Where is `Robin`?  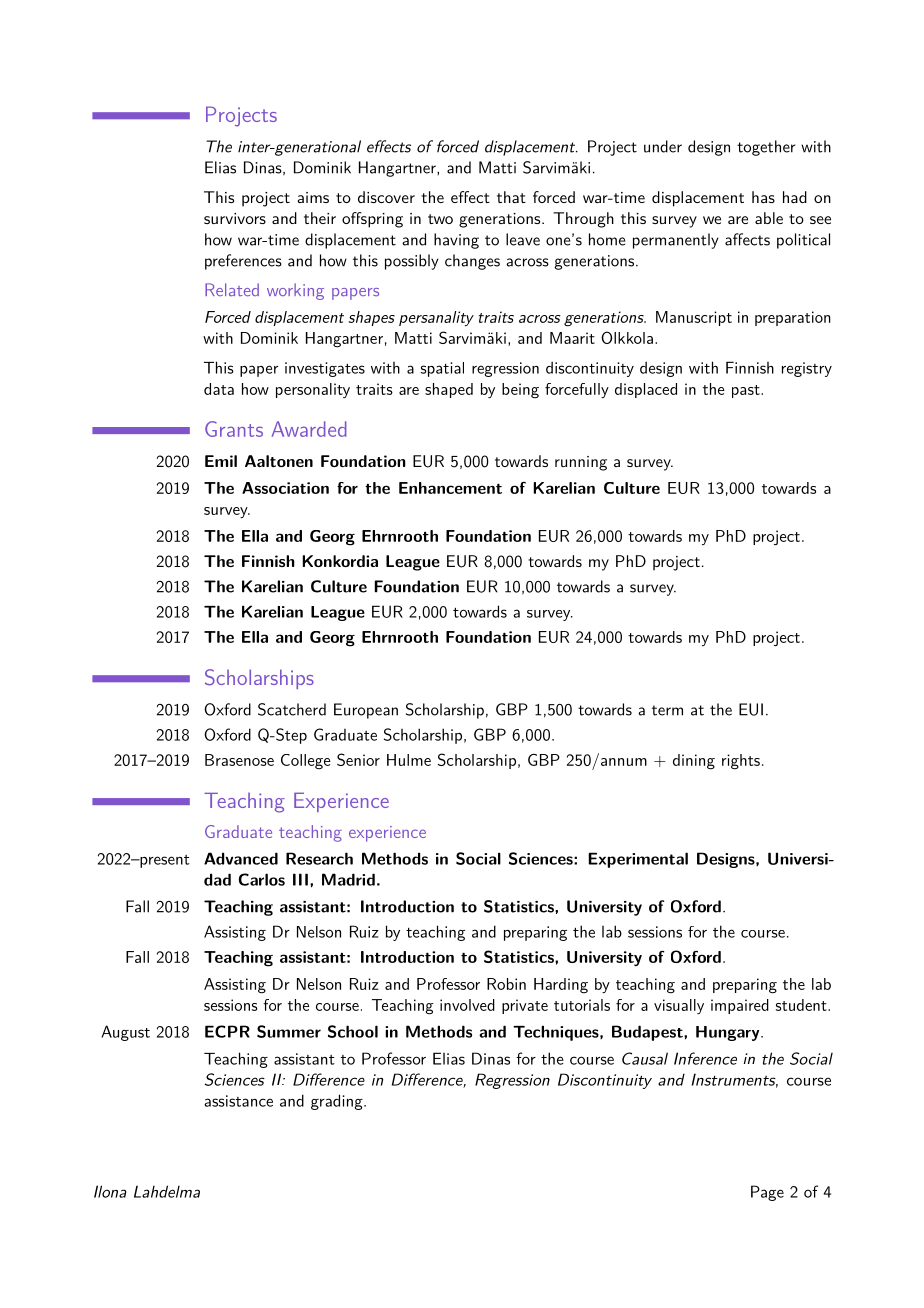
Robin is located at coordinates (506, 984).
